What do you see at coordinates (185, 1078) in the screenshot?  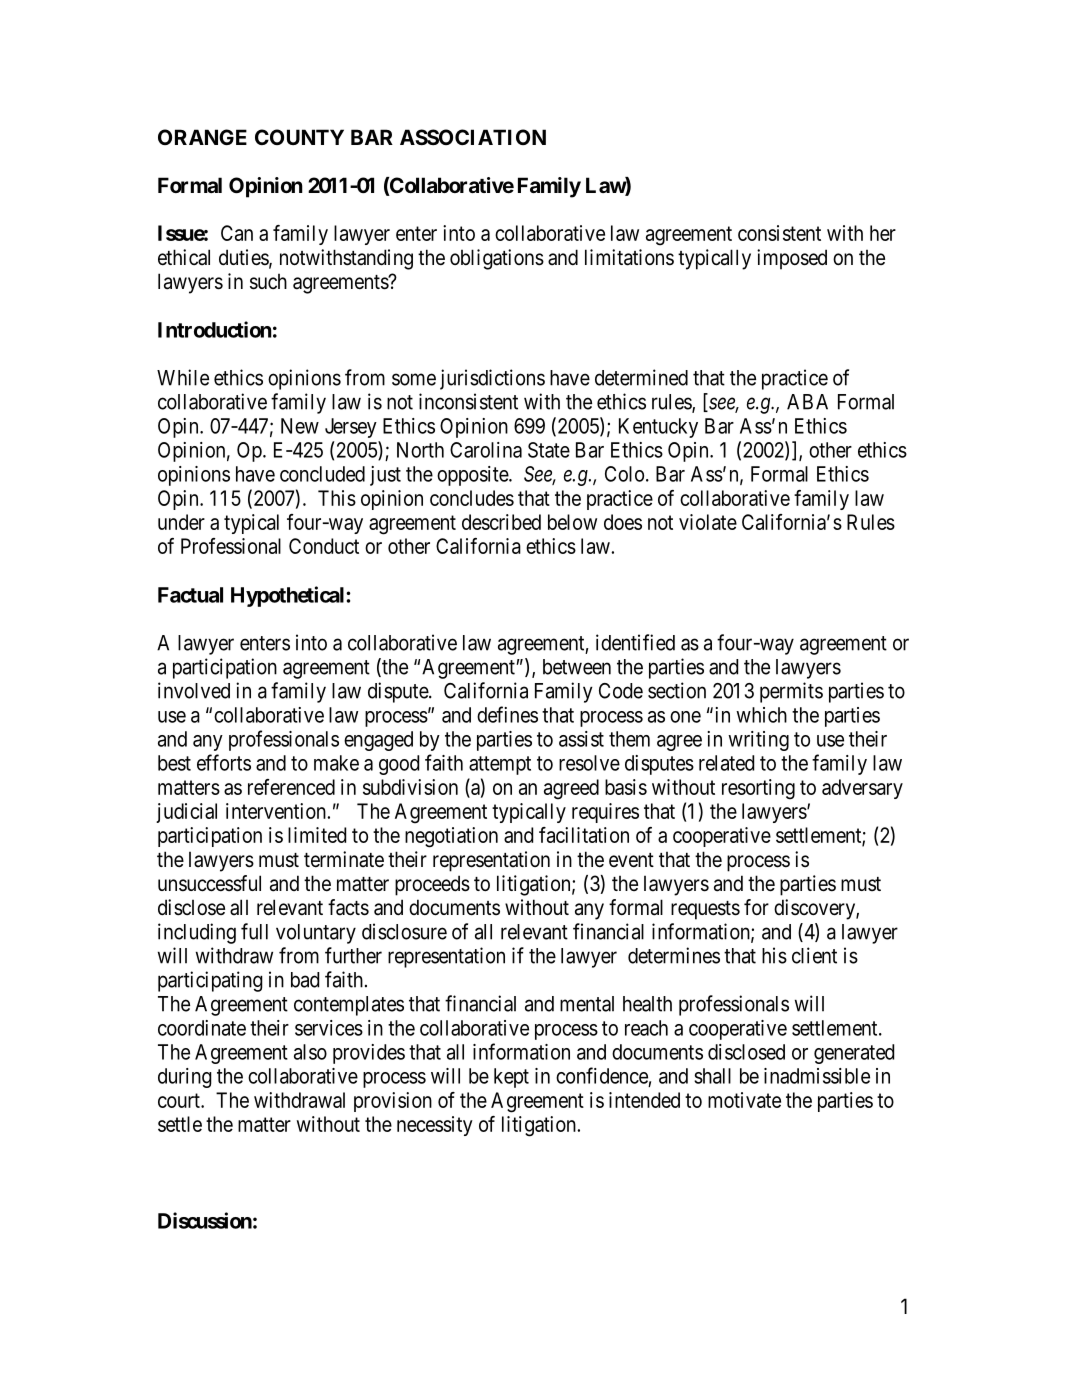 I see `during` at bounding box center [185, 1078].
